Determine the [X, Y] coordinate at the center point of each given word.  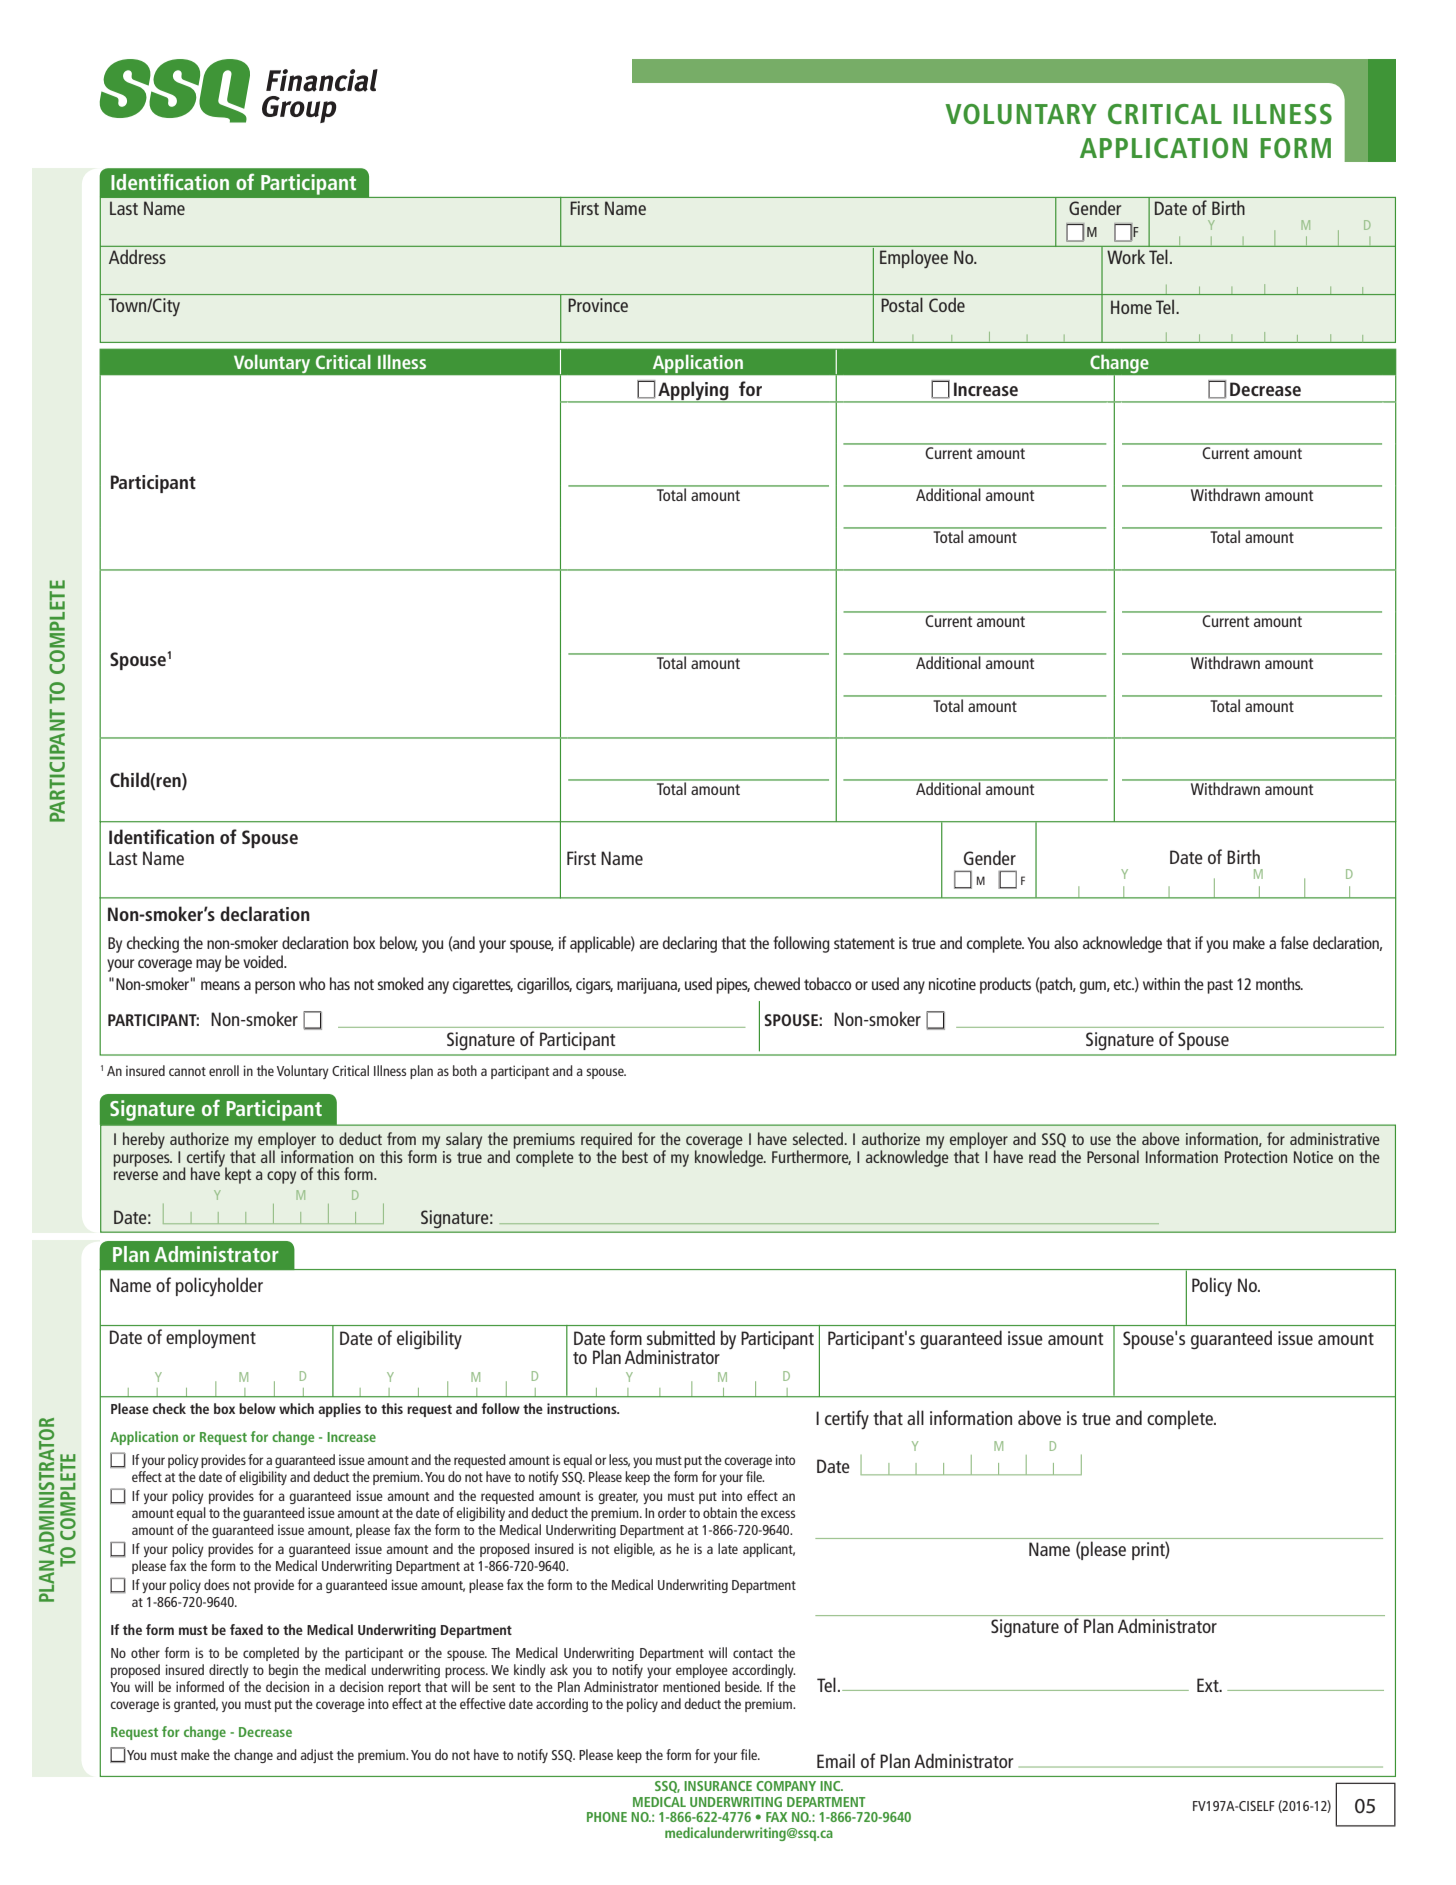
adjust [317, 1756]
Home [1131, 307]
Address [137, 257]
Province [598, 305]
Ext [1209, 1685]
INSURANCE [718, 1786]
